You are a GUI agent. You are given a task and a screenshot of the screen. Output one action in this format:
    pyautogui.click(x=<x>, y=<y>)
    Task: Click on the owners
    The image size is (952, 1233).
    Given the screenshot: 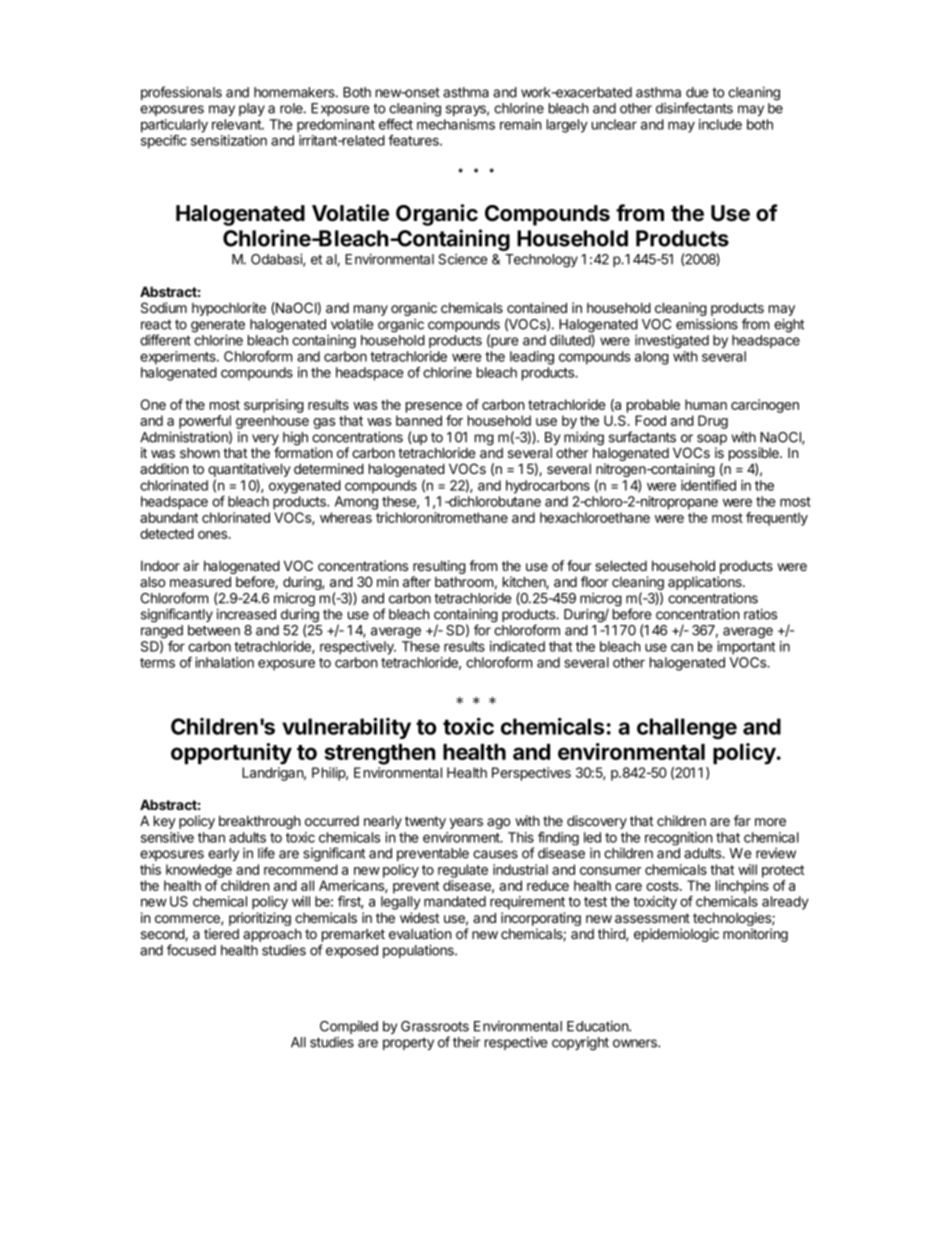 What is the action you would take?
    pyautogui.click(x=636, y=1043)
